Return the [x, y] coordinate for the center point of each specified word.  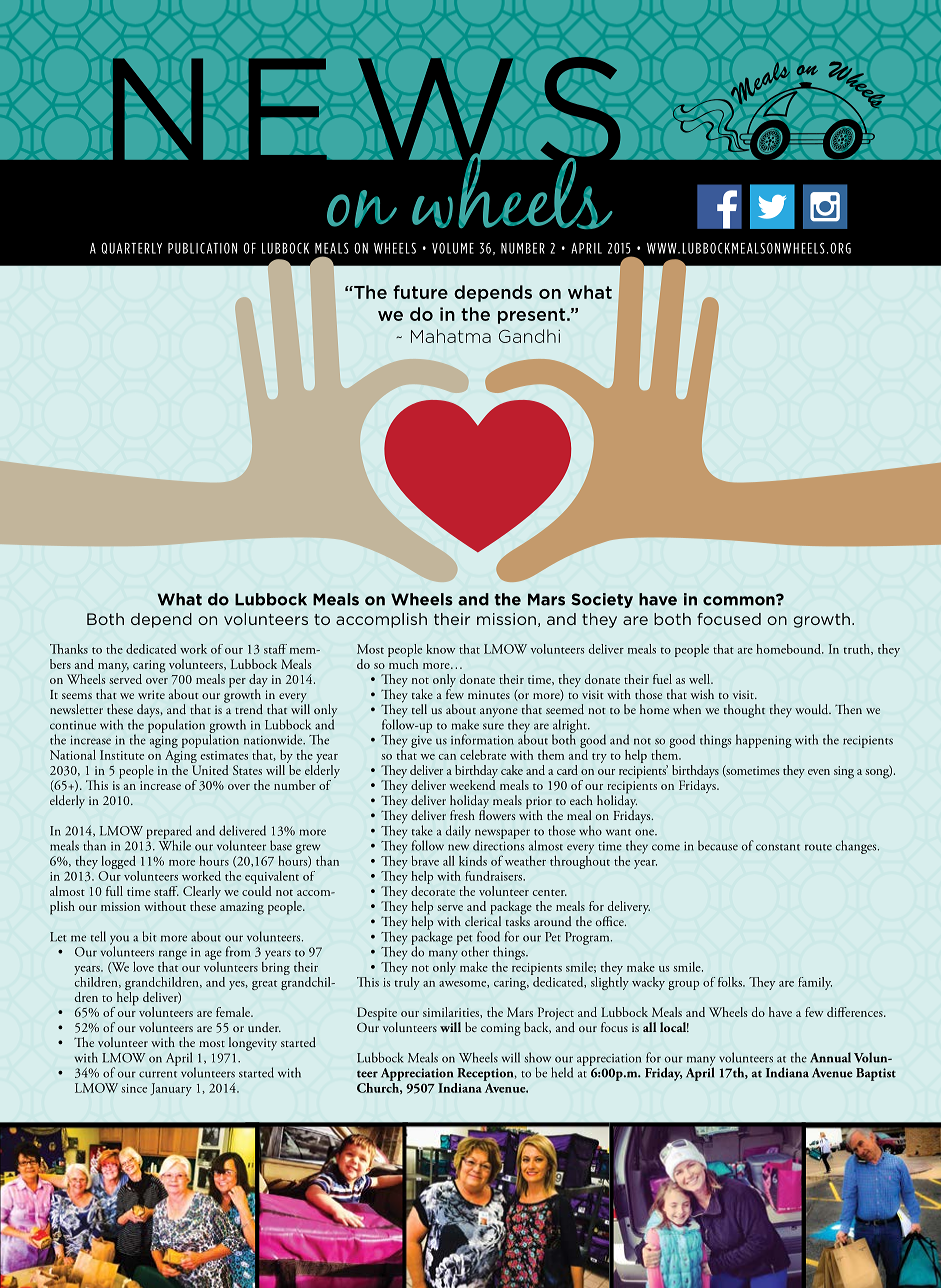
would [813, 709]
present [533, 316]
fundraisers [495, 876]
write [151, 694]
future [420, 292]
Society [602, 600]
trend [249, 709]
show [537, 1057]
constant [778, 847]
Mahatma [451, 336]
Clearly [202, 894]
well [700, 679]
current [158, 1074]
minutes [489, 694]
